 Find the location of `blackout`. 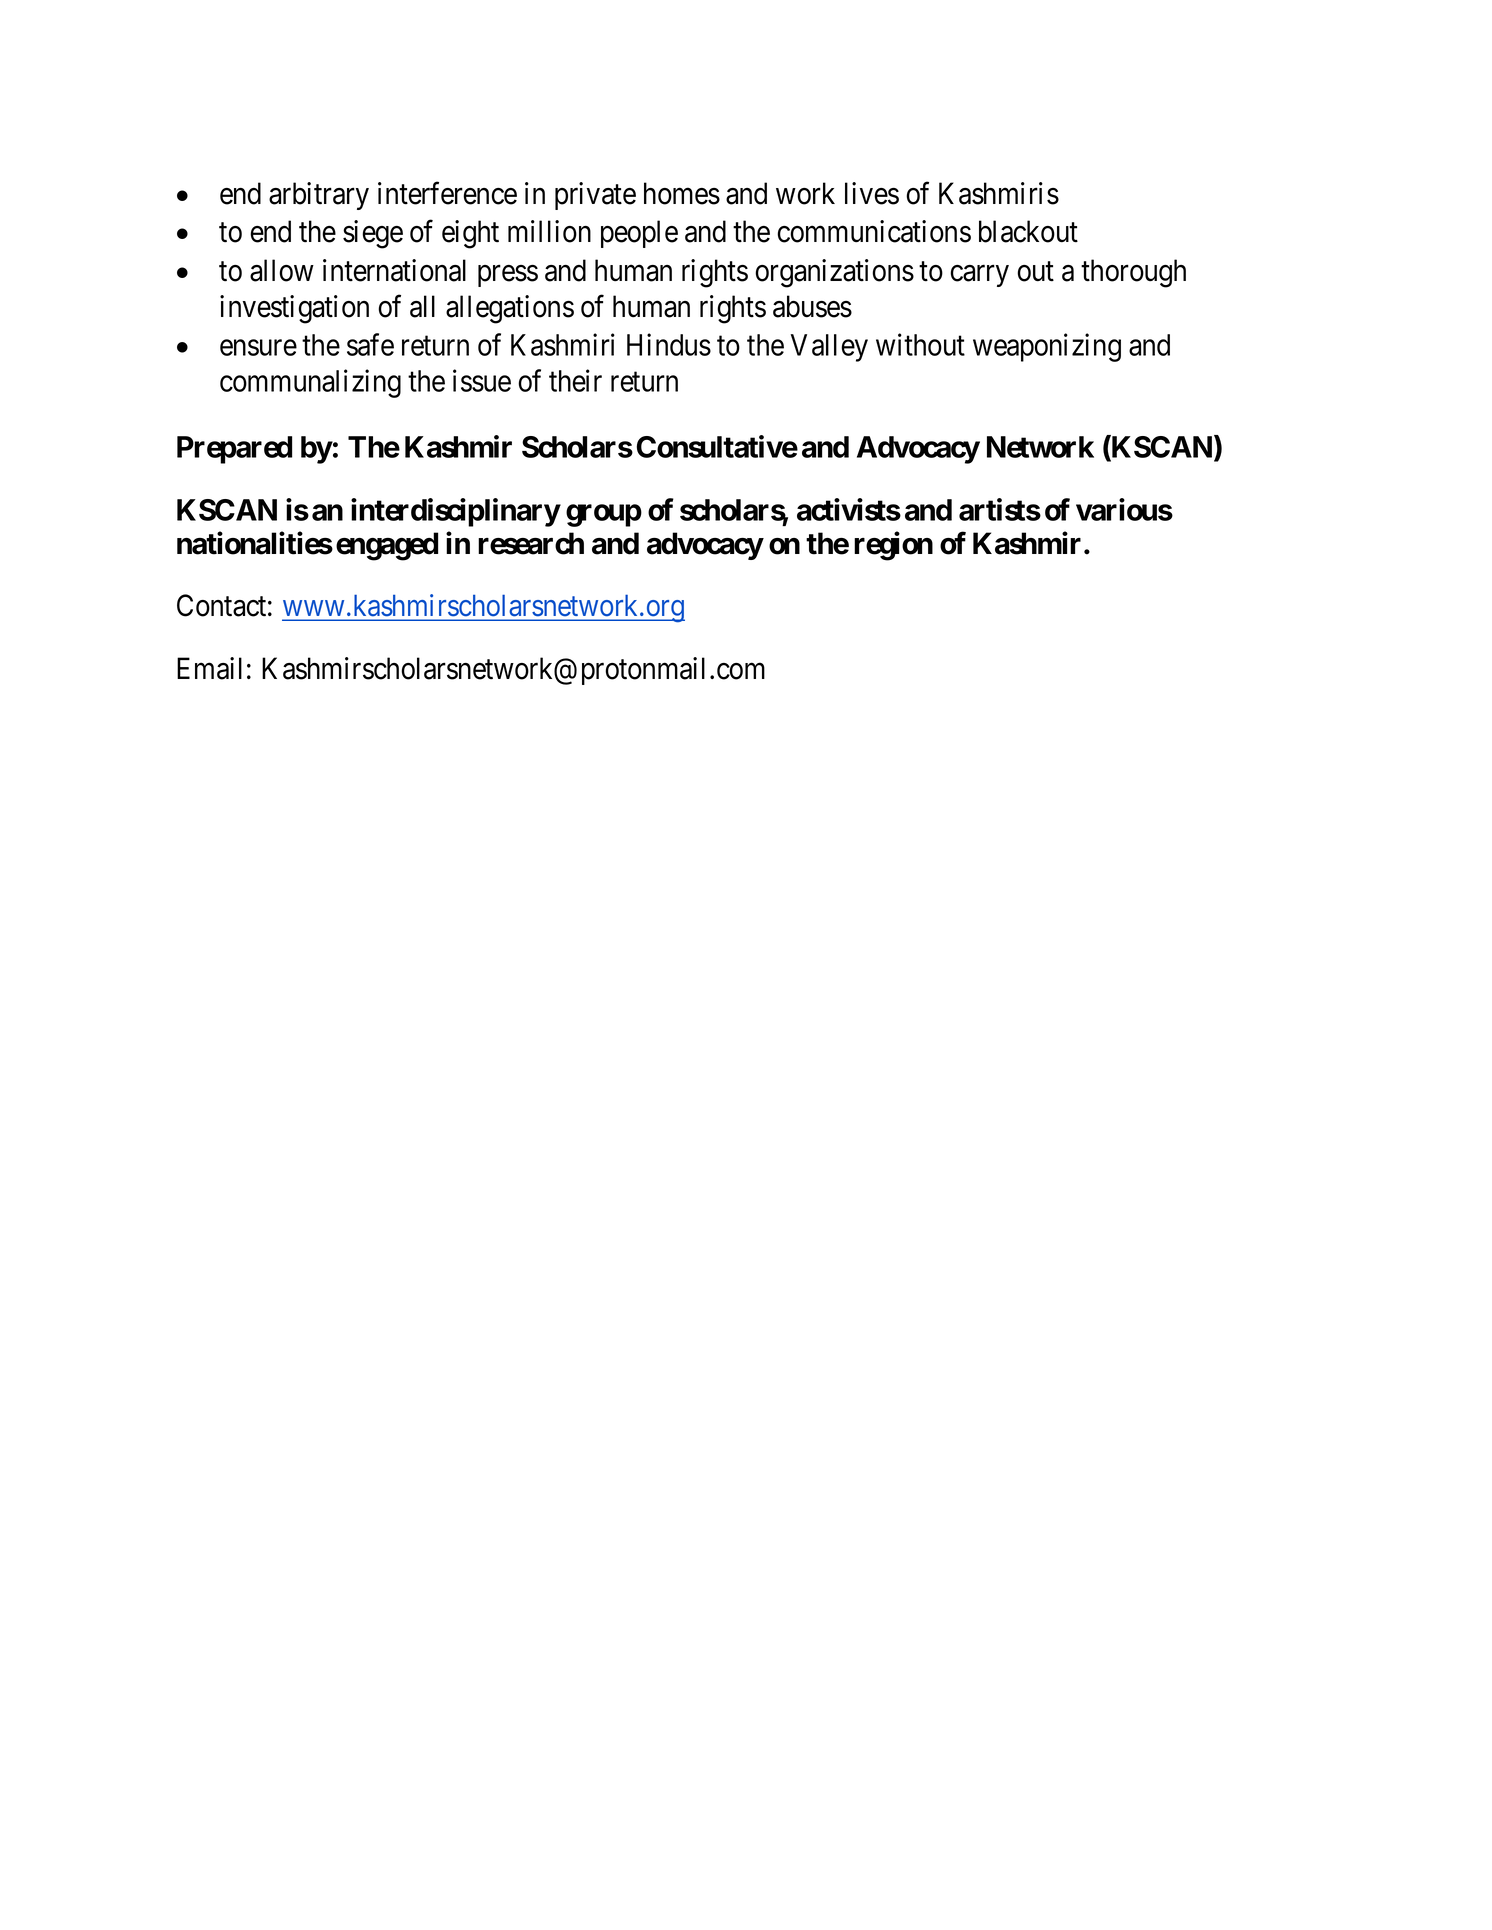

blackout is located at coordinates (1028, 231).
